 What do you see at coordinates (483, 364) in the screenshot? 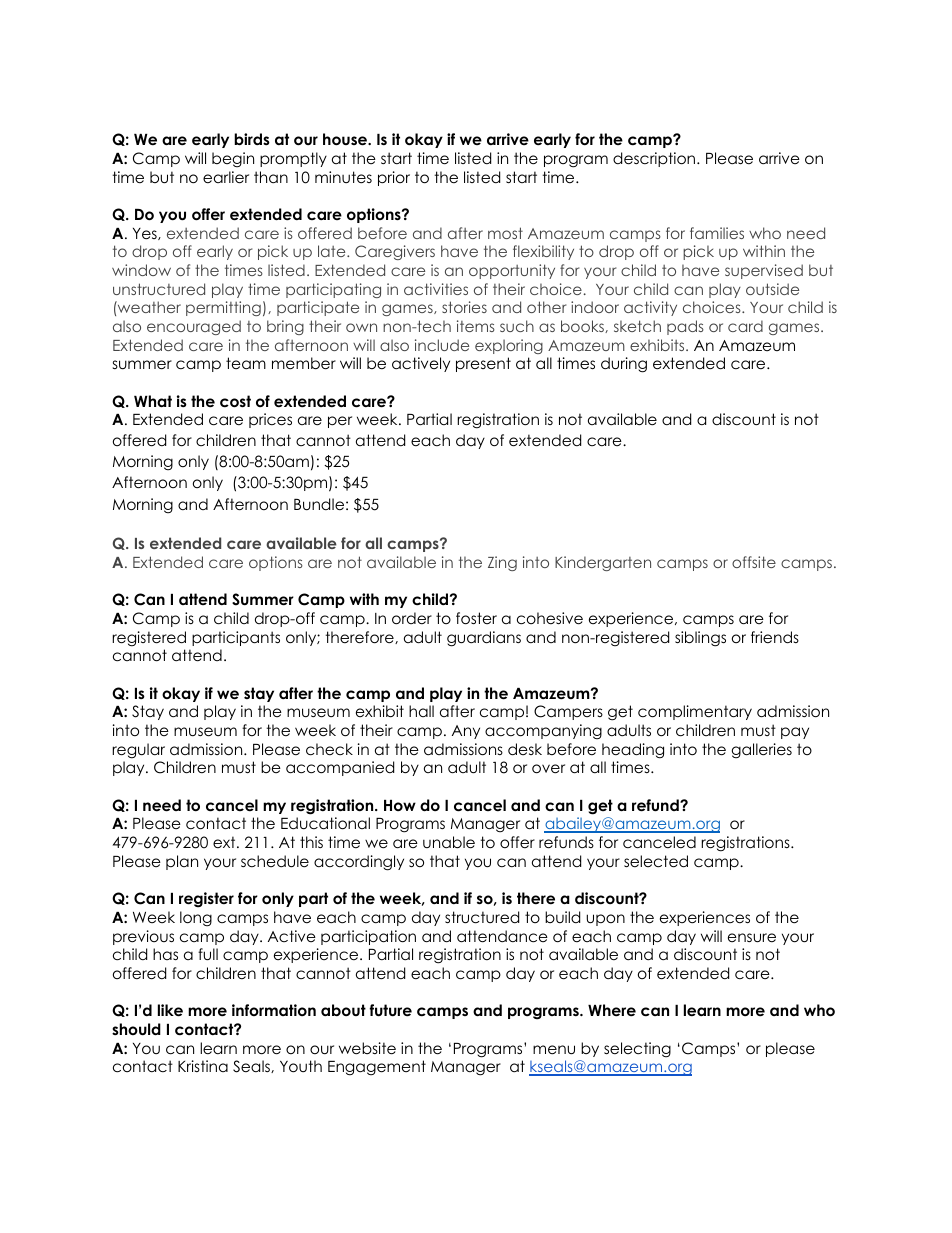
I see `present` at bounding box center [483, 364].
